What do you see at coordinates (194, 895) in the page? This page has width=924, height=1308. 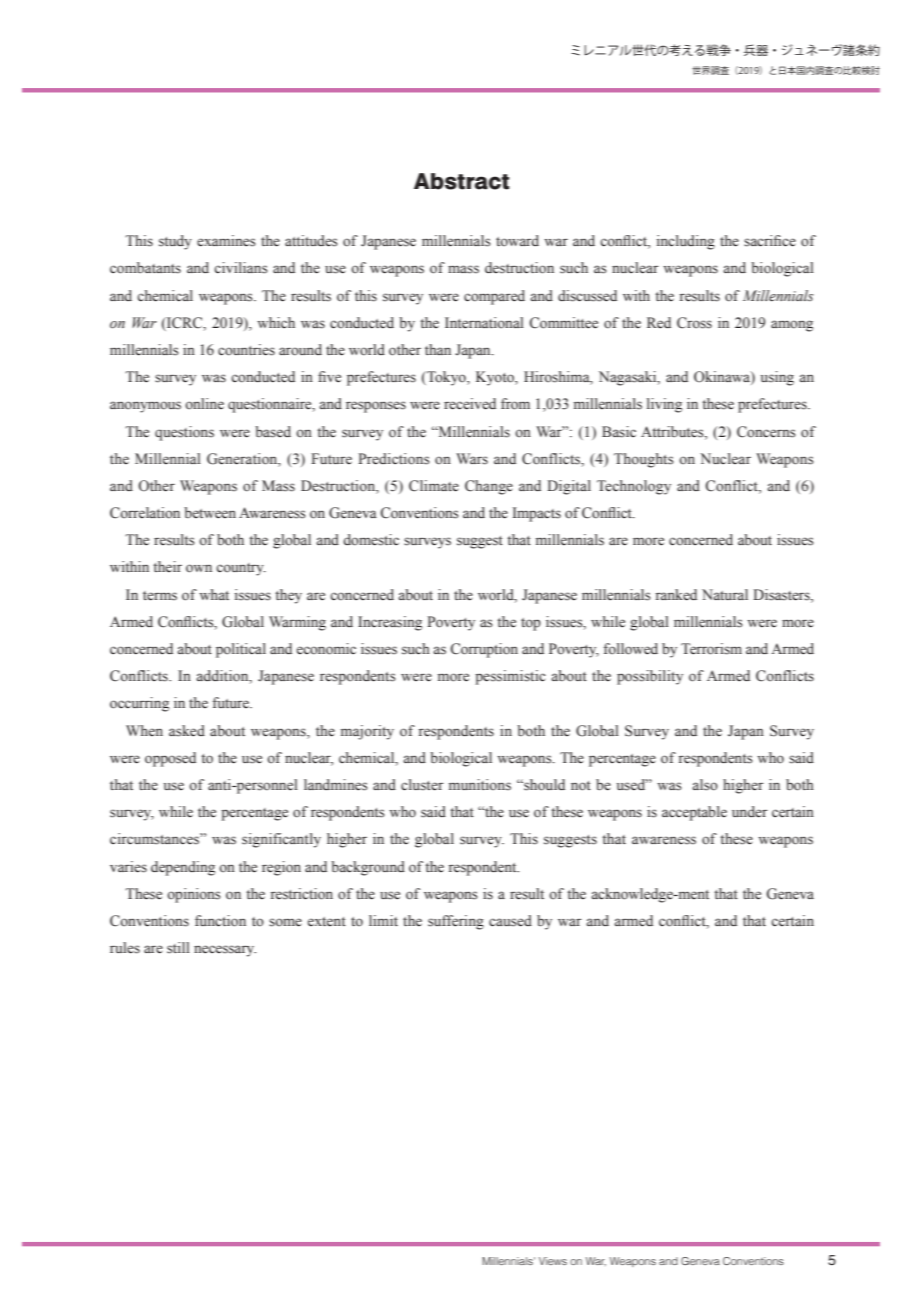 I see `opinions` at bounding box center [194, 895].
